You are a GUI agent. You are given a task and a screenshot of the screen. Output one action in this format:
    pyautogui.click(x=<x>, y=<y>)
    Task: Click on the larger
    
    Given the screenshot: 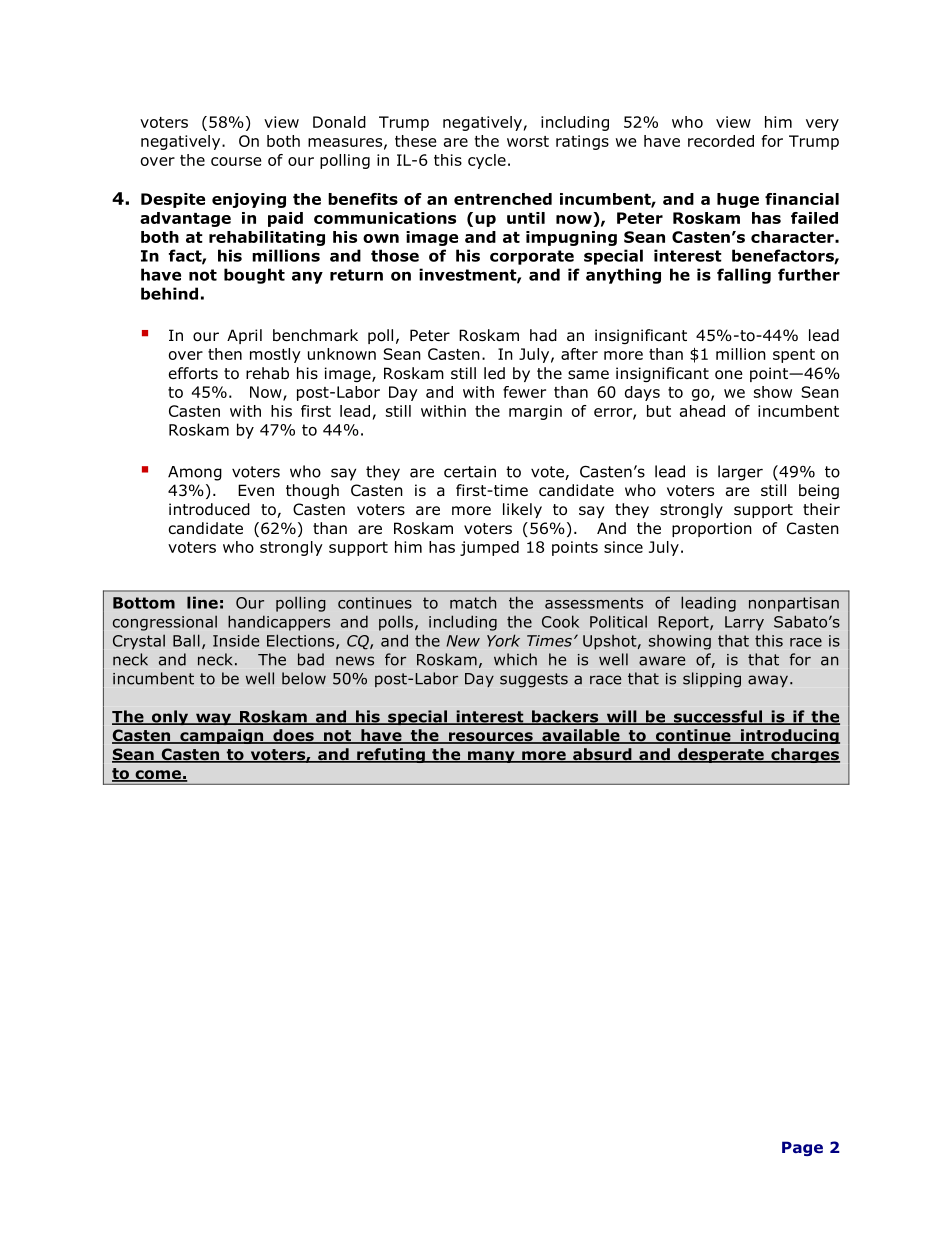 What is the action you would take?
    pyautogui.click(x=740, y=473)
